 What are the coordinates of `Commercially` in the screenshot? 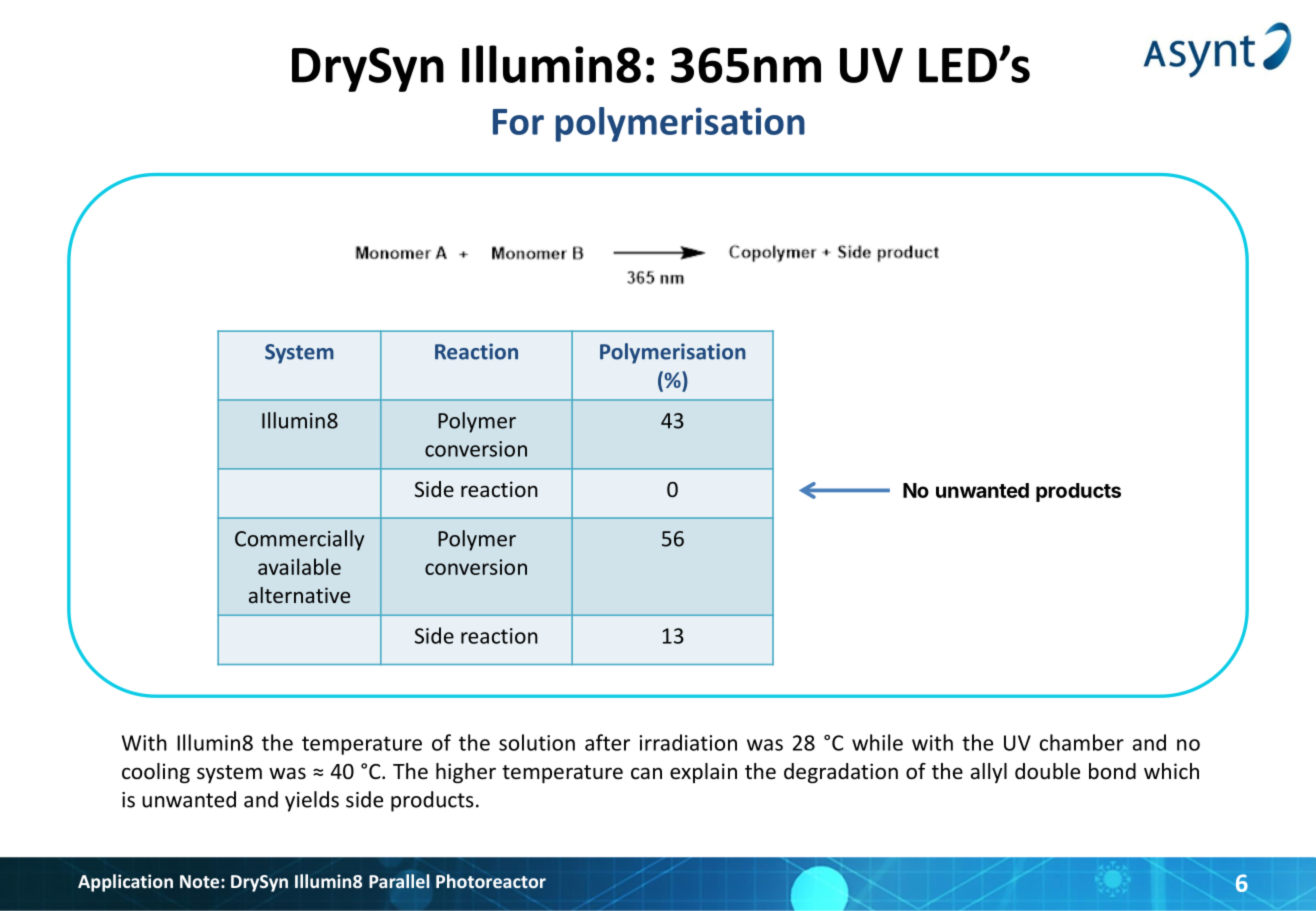 It's located at (299, 540).
